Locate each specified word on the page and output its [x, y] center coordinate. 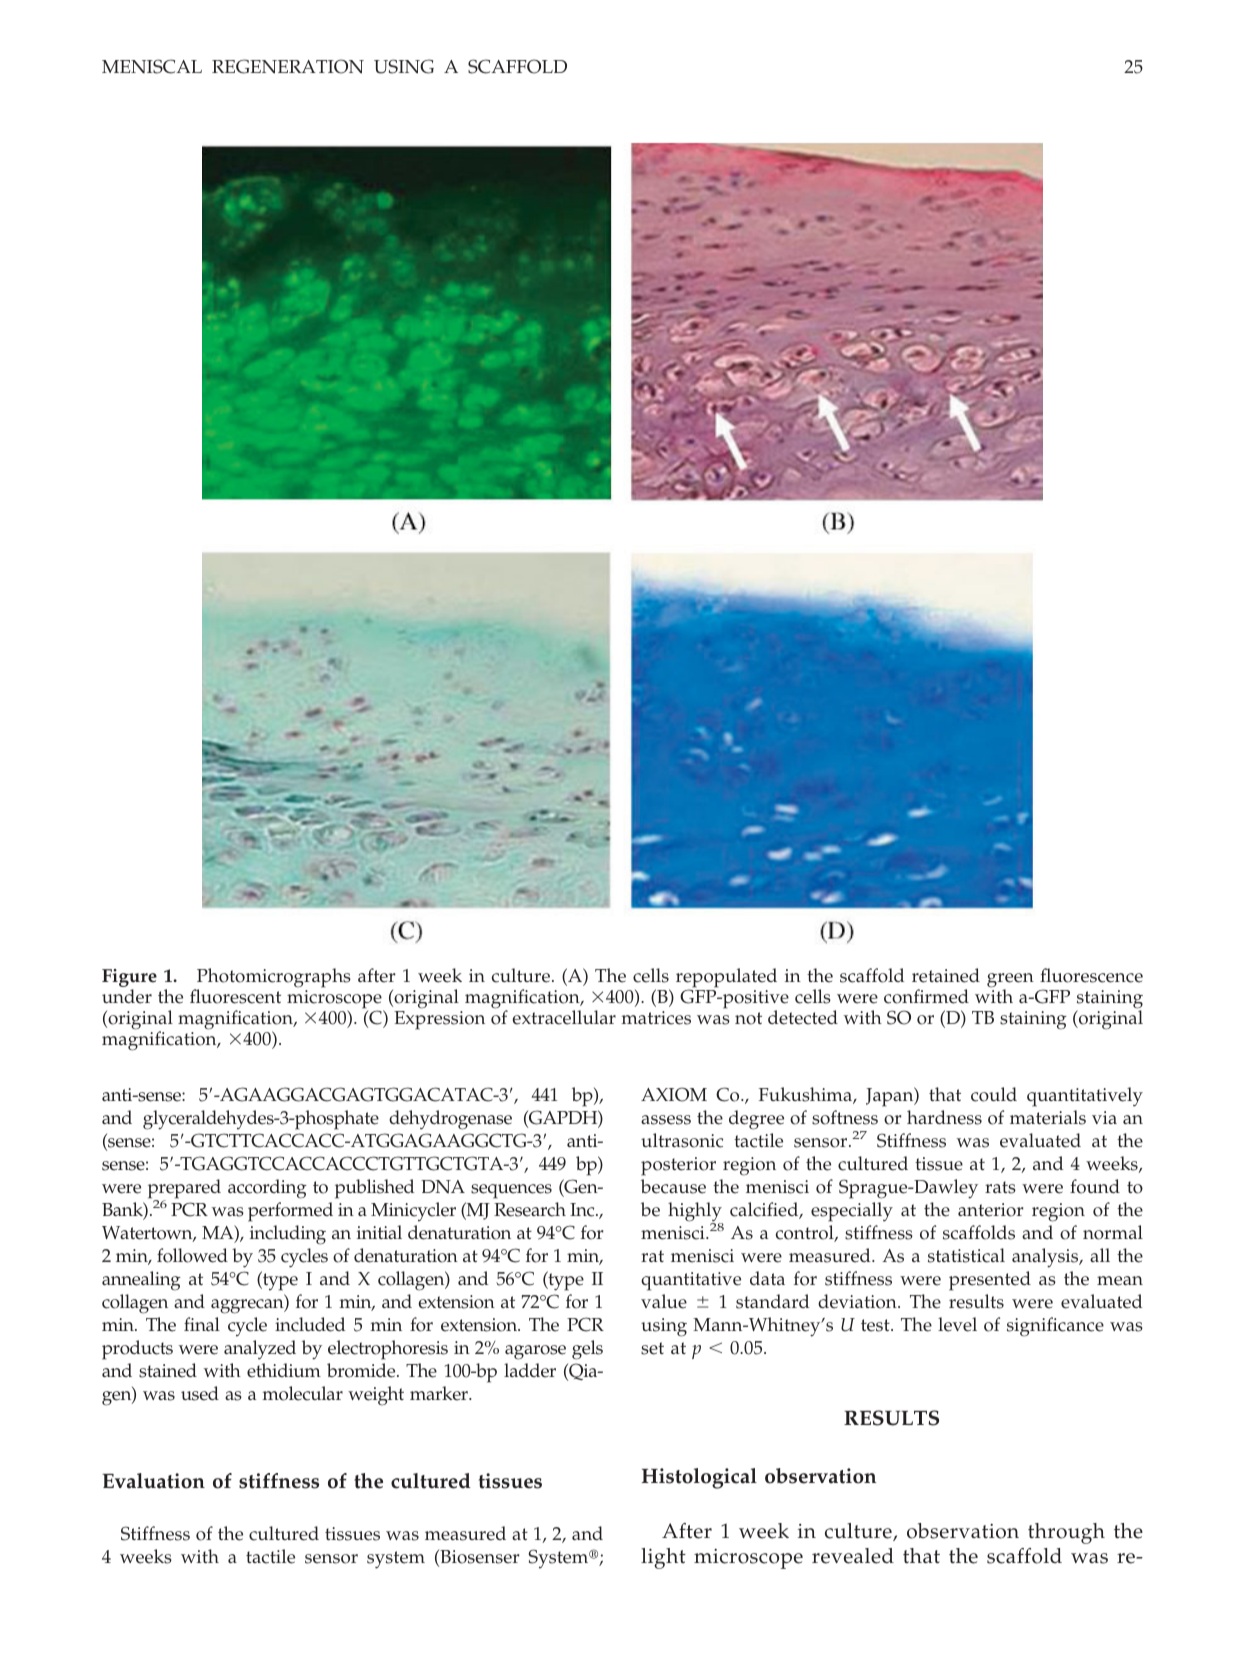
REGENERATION [288, 66]
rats [1000, 1187]
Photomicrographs [272, 979]
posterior [678, 1166]
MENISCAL [152, 66]
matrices [656, 1018]
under [127, 996]
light [663, 1558]
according [267, 1189]
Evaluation [153, 1481]
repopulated [726, 979]
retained [946, 975]
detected [803, 1017]
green [1010, 981]
